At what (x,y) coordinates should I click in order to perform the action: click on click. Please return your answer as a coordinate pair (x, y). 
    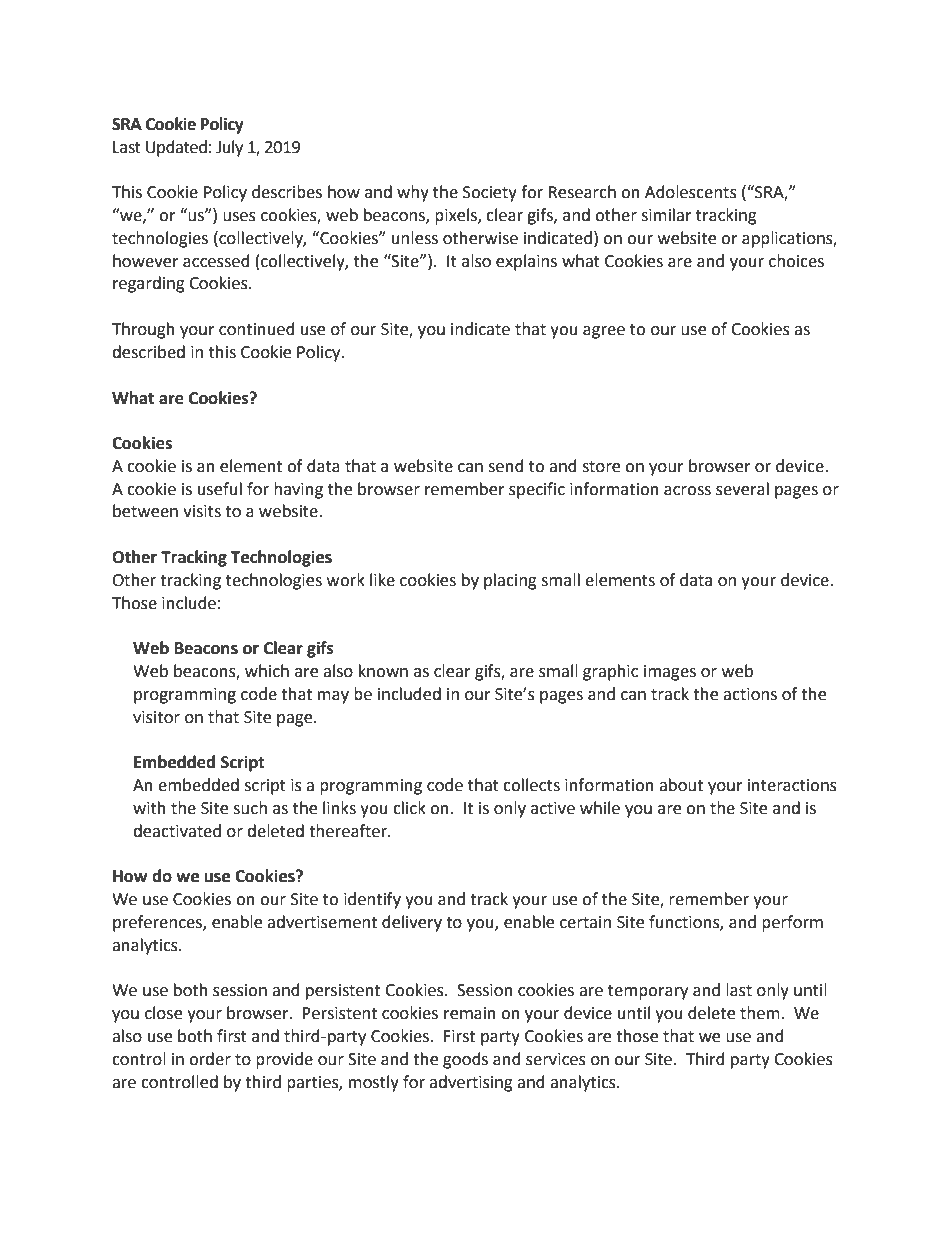
    Looking at the image, I should click on (409, 808).
